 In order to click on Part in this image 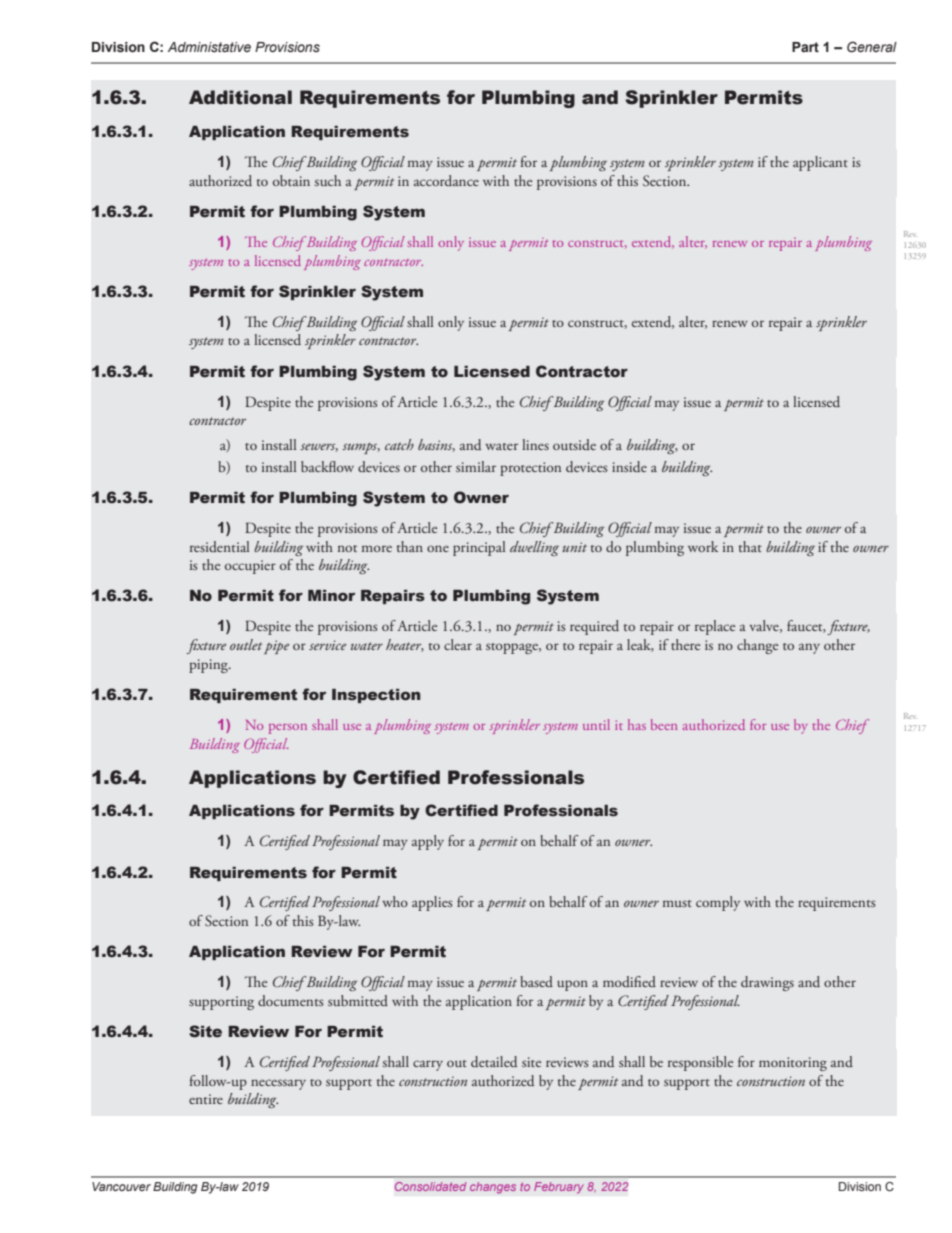, I will do `click(805, 47)`.
